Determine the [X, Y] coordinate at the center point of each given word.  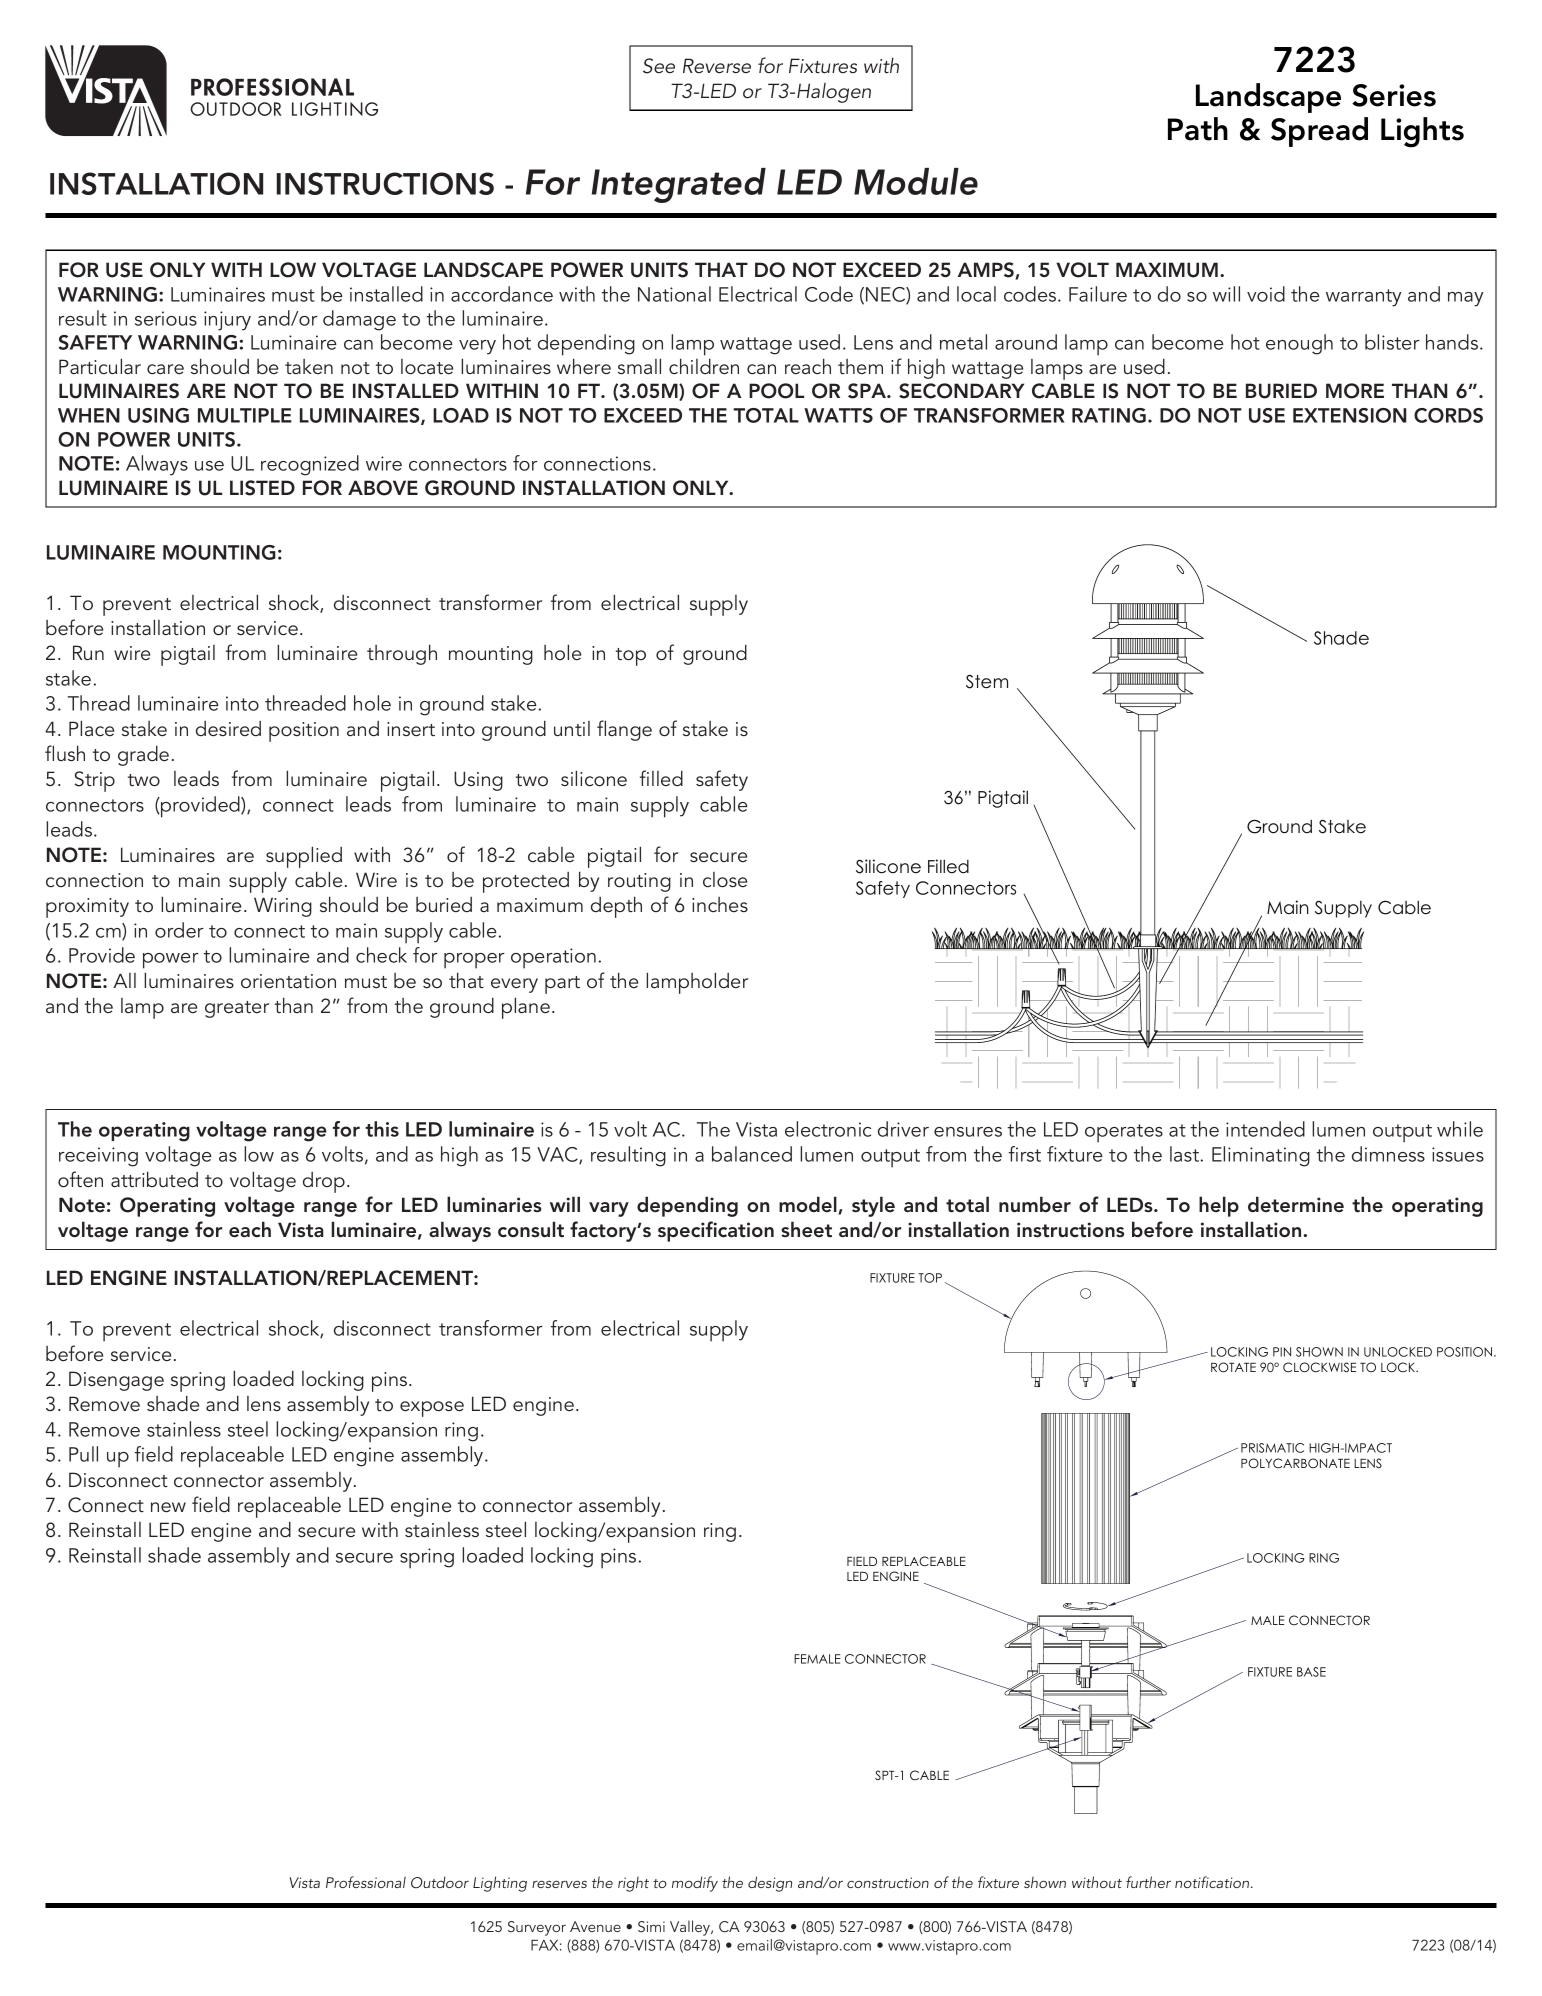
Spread [1319, 132]
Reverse [717, 65]
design [770, 1884]
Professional [366, 1882]
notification [1213, 1882]
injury [227, 321]
